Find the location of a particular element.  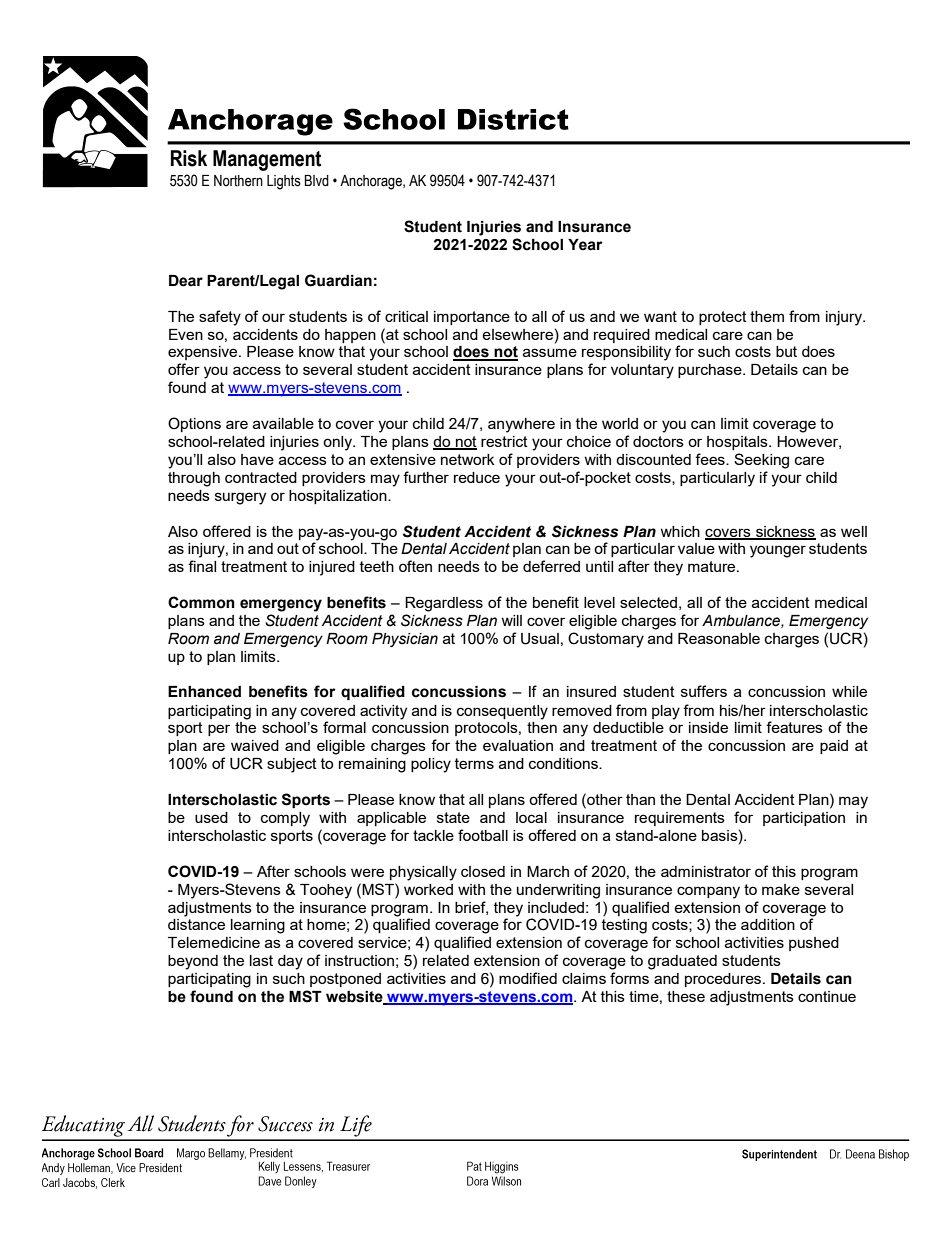

Year is located at coordinates (585, 245).
